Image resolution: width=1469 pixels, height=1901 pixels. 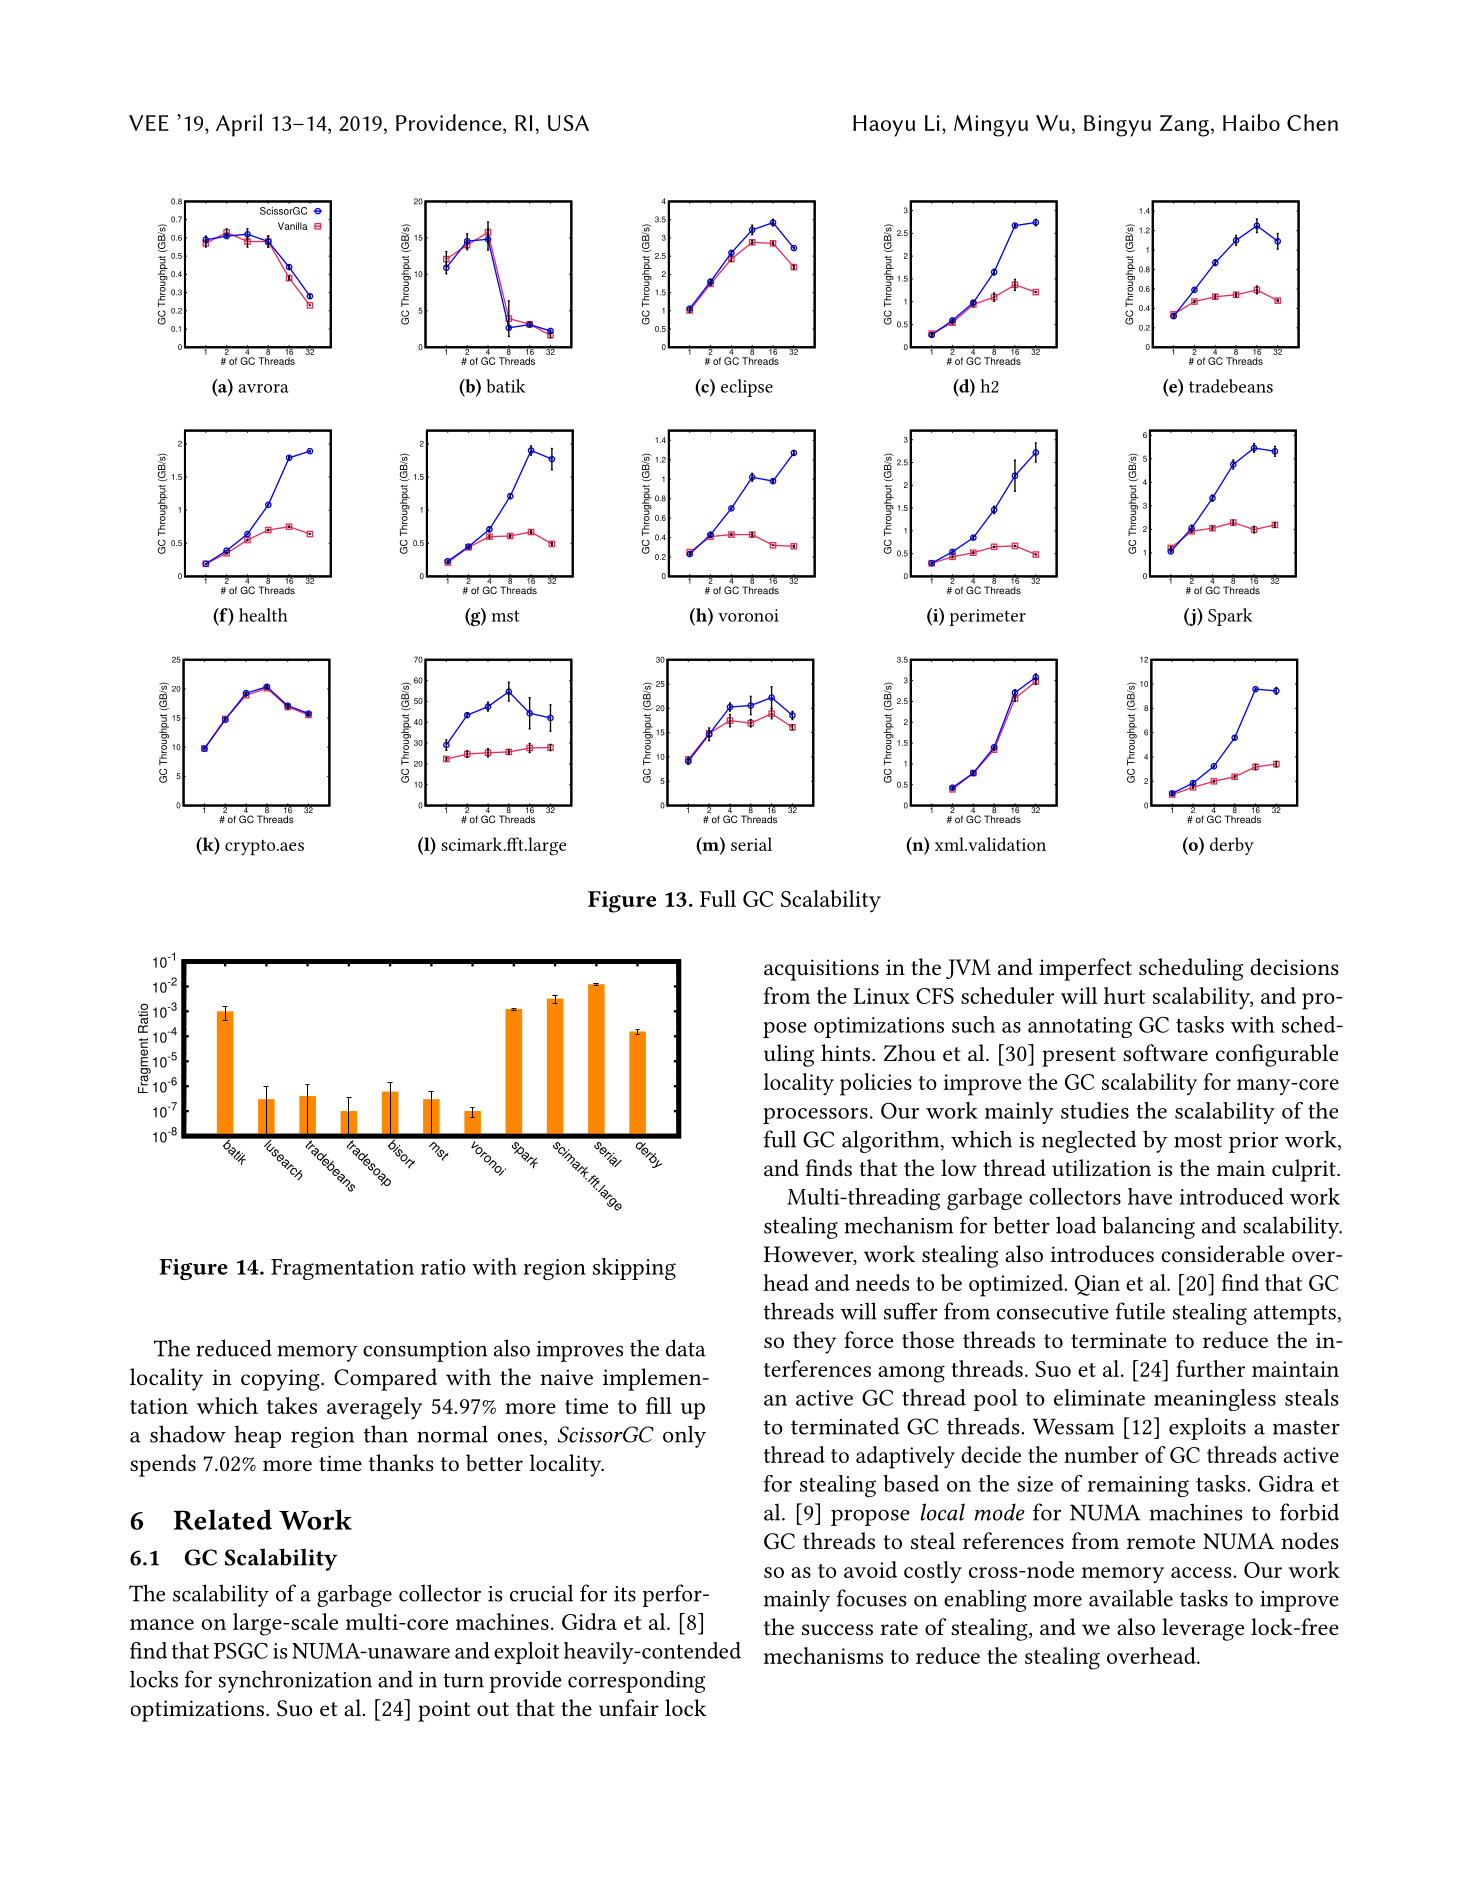 What do you see at coordinates (1085, 969) in the screenshot?
I see `imperfect` at bounding box center [1085, 969].
